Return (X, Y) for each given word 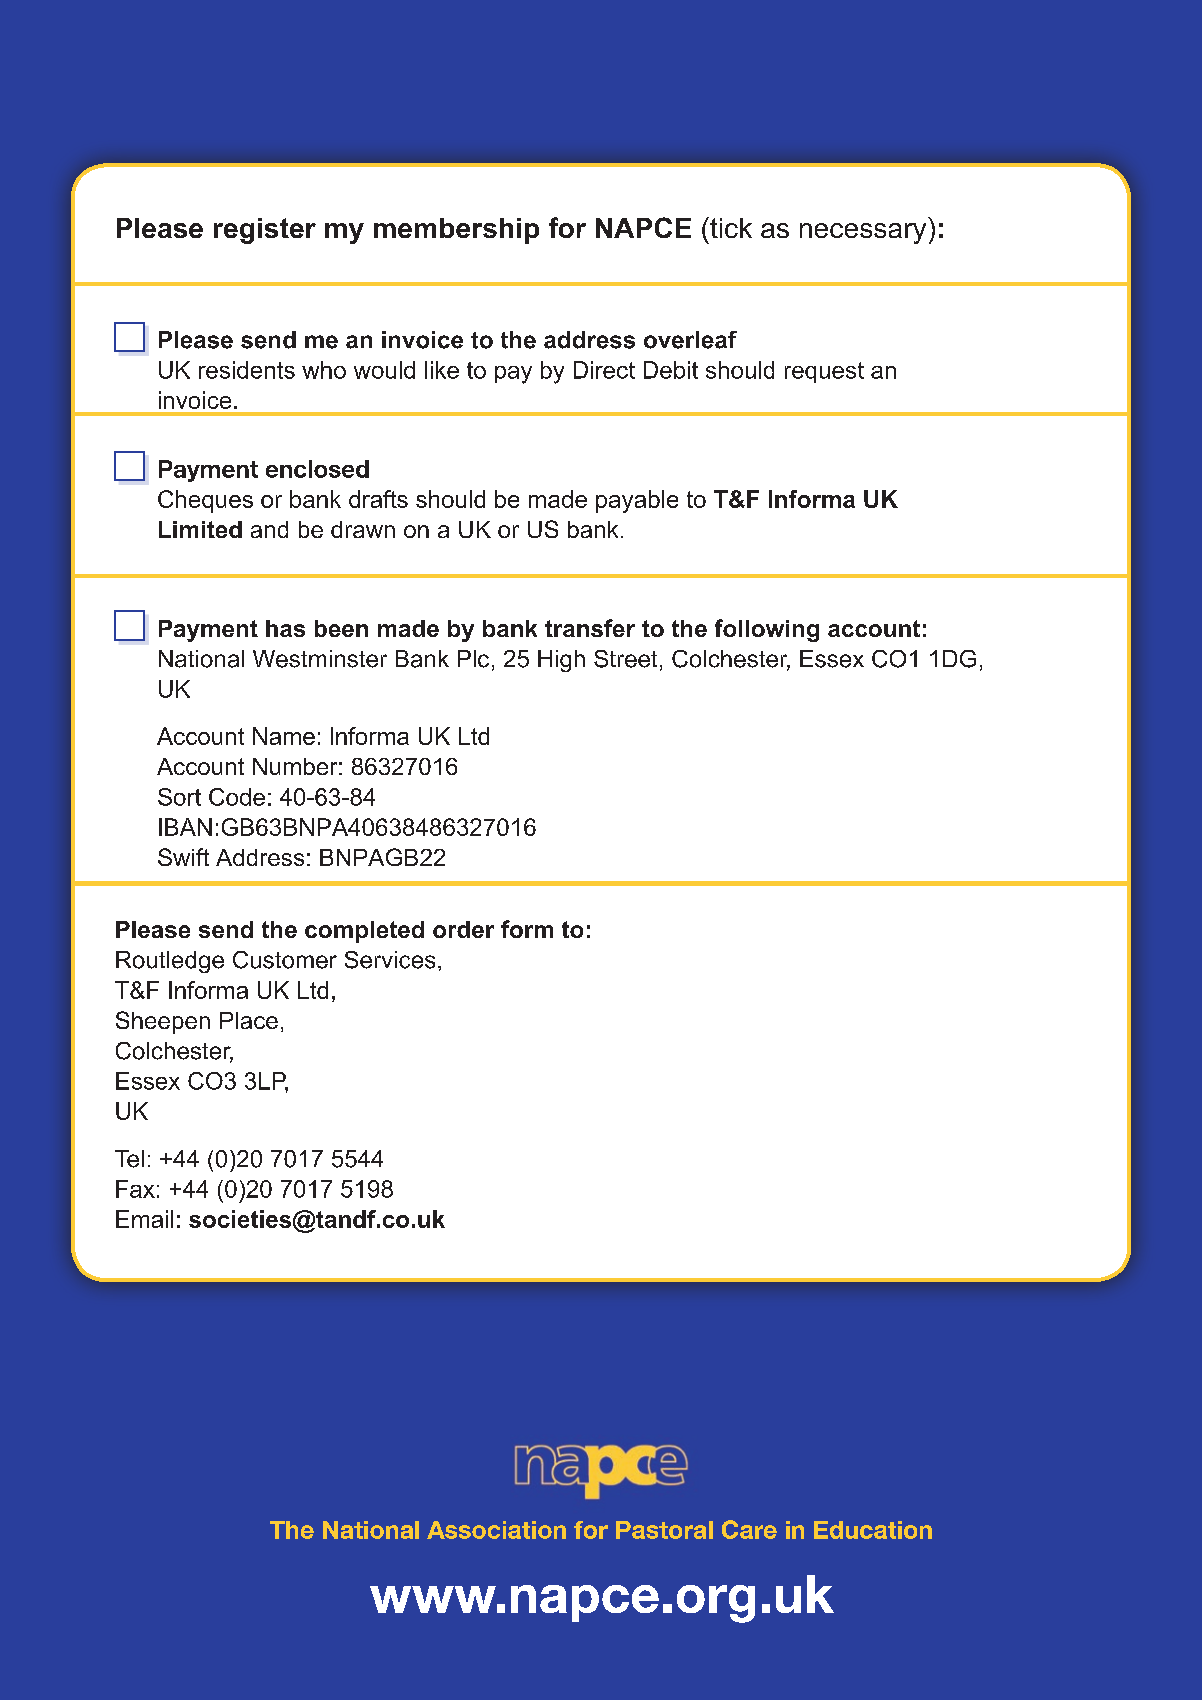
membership (456, 231)
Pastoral (664, 1530)
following (767, 630)
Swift (183, 857)
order (463, 929)
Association (496, 1530)
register (265, 231)
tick (730, 227)
